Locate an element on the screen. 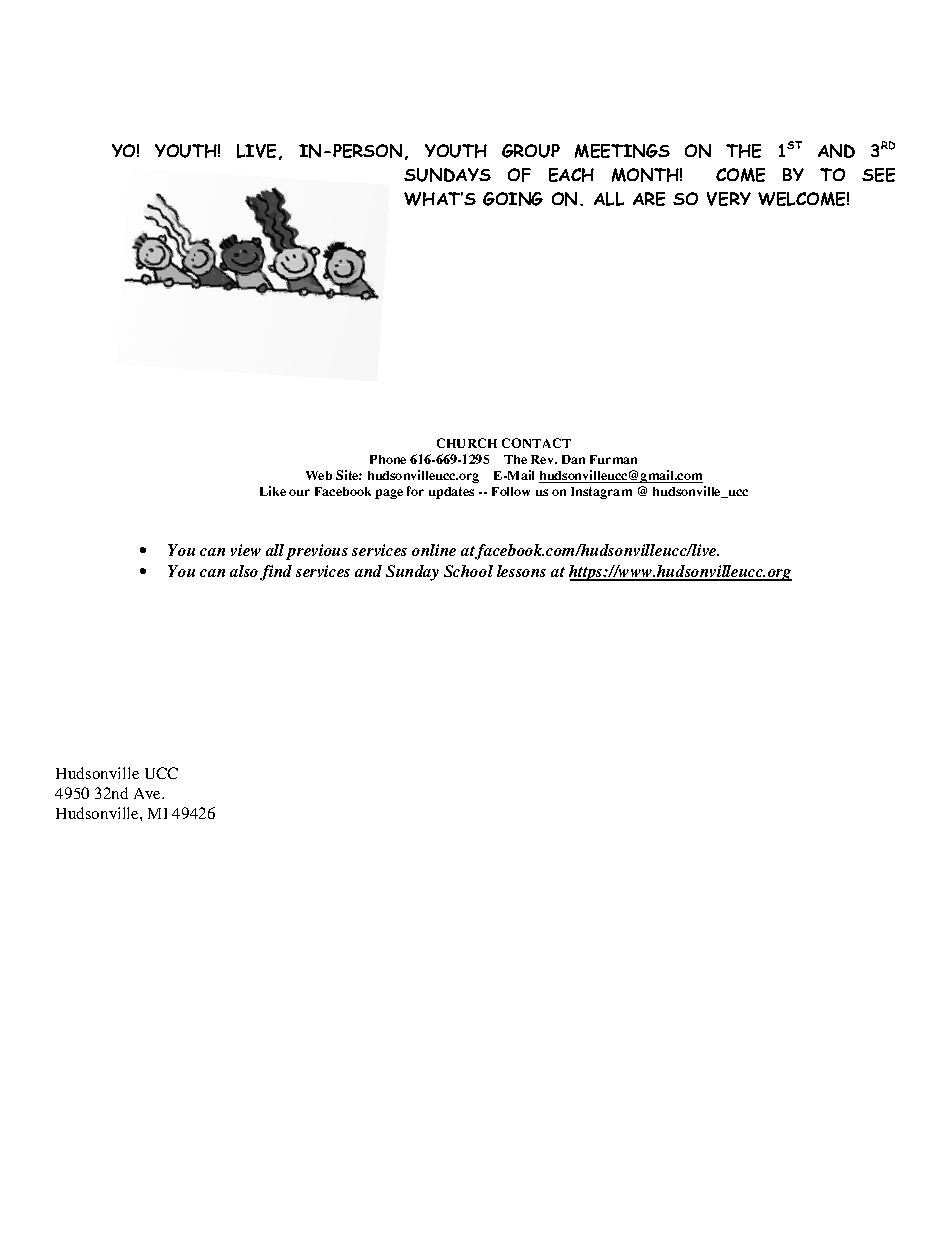 Image resolution: width=952 pixels, height=1233 pixels. Furman is located at coordinates (613, 459).
